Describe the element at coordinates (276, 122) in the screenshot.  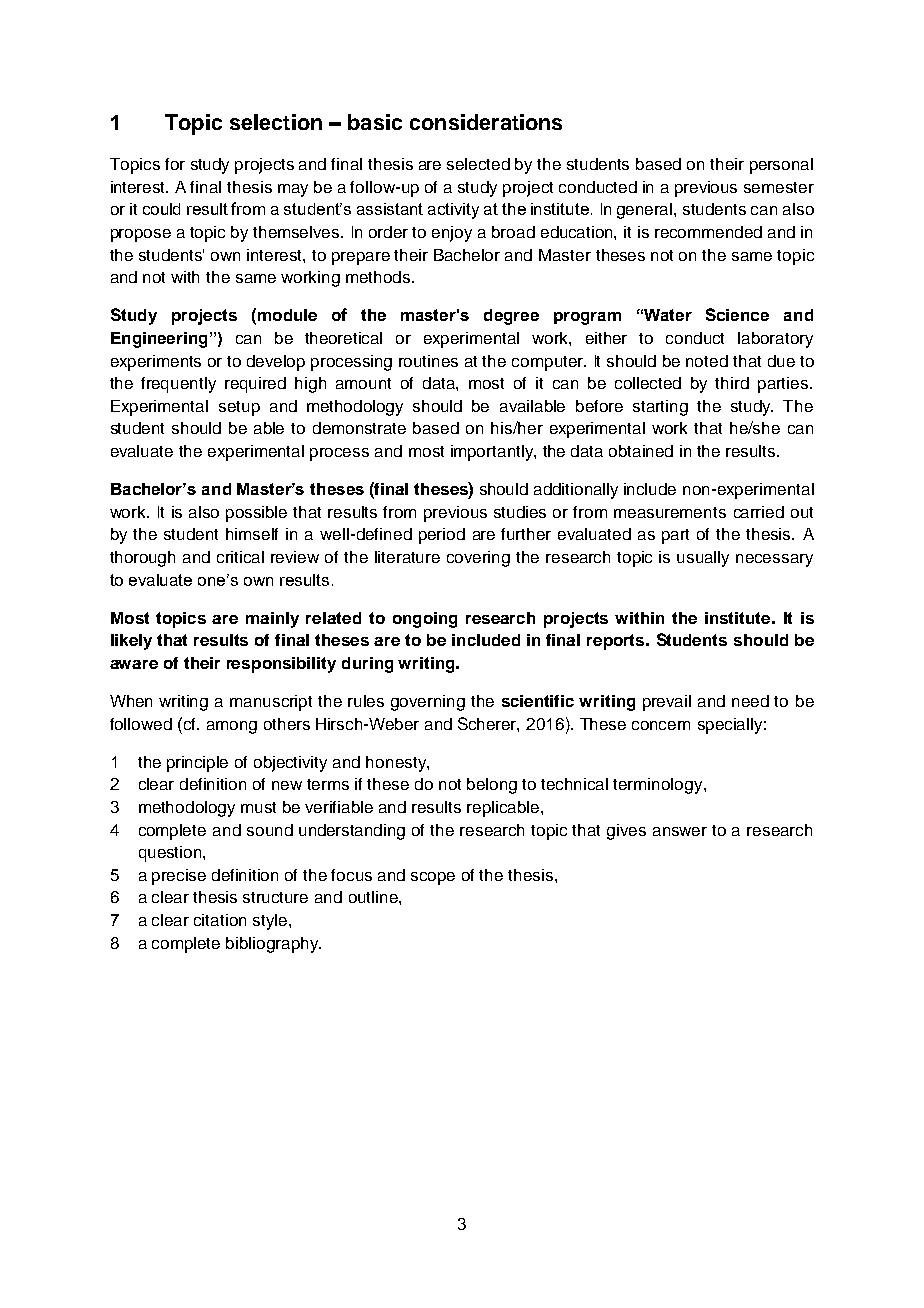
I see `selection` at that location.
